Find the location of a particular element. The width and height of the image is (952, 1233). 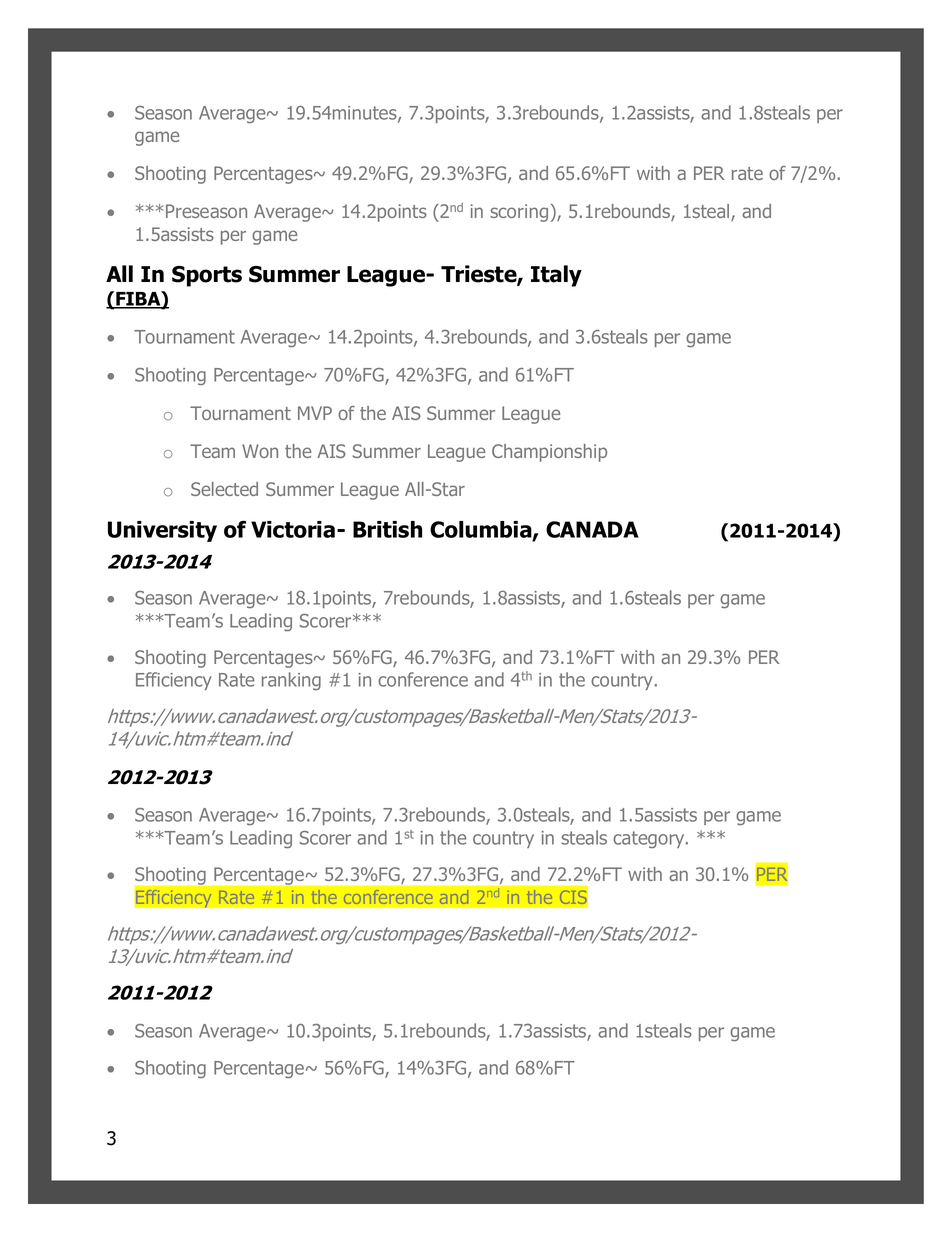

Championship is located at coordinates (549, 453).
